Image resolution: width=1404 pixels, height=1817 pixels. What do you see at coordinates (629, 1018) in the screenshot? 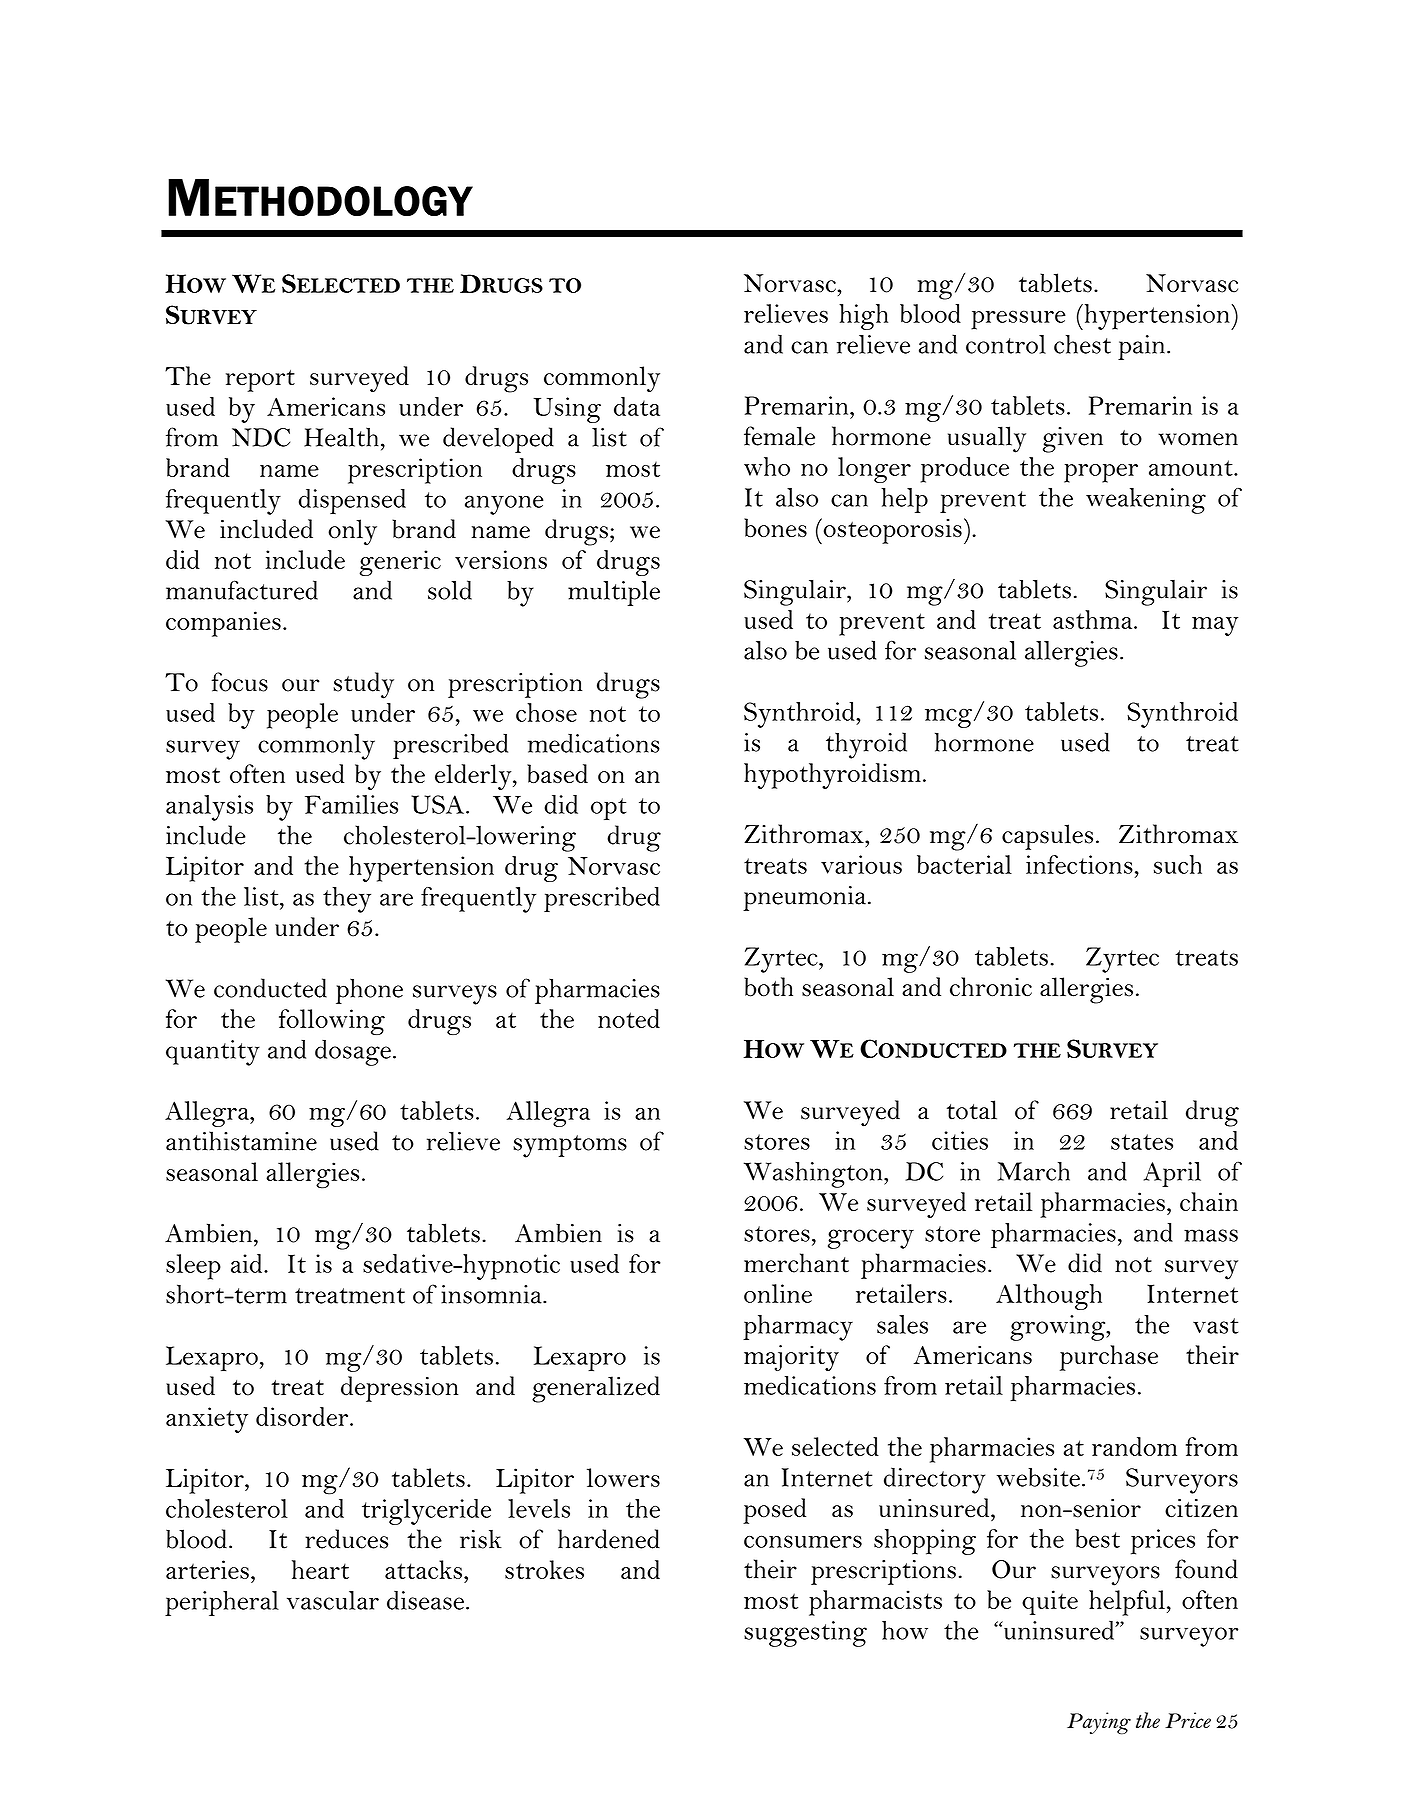
I see `noted` at bounding box center [629, 1018].
